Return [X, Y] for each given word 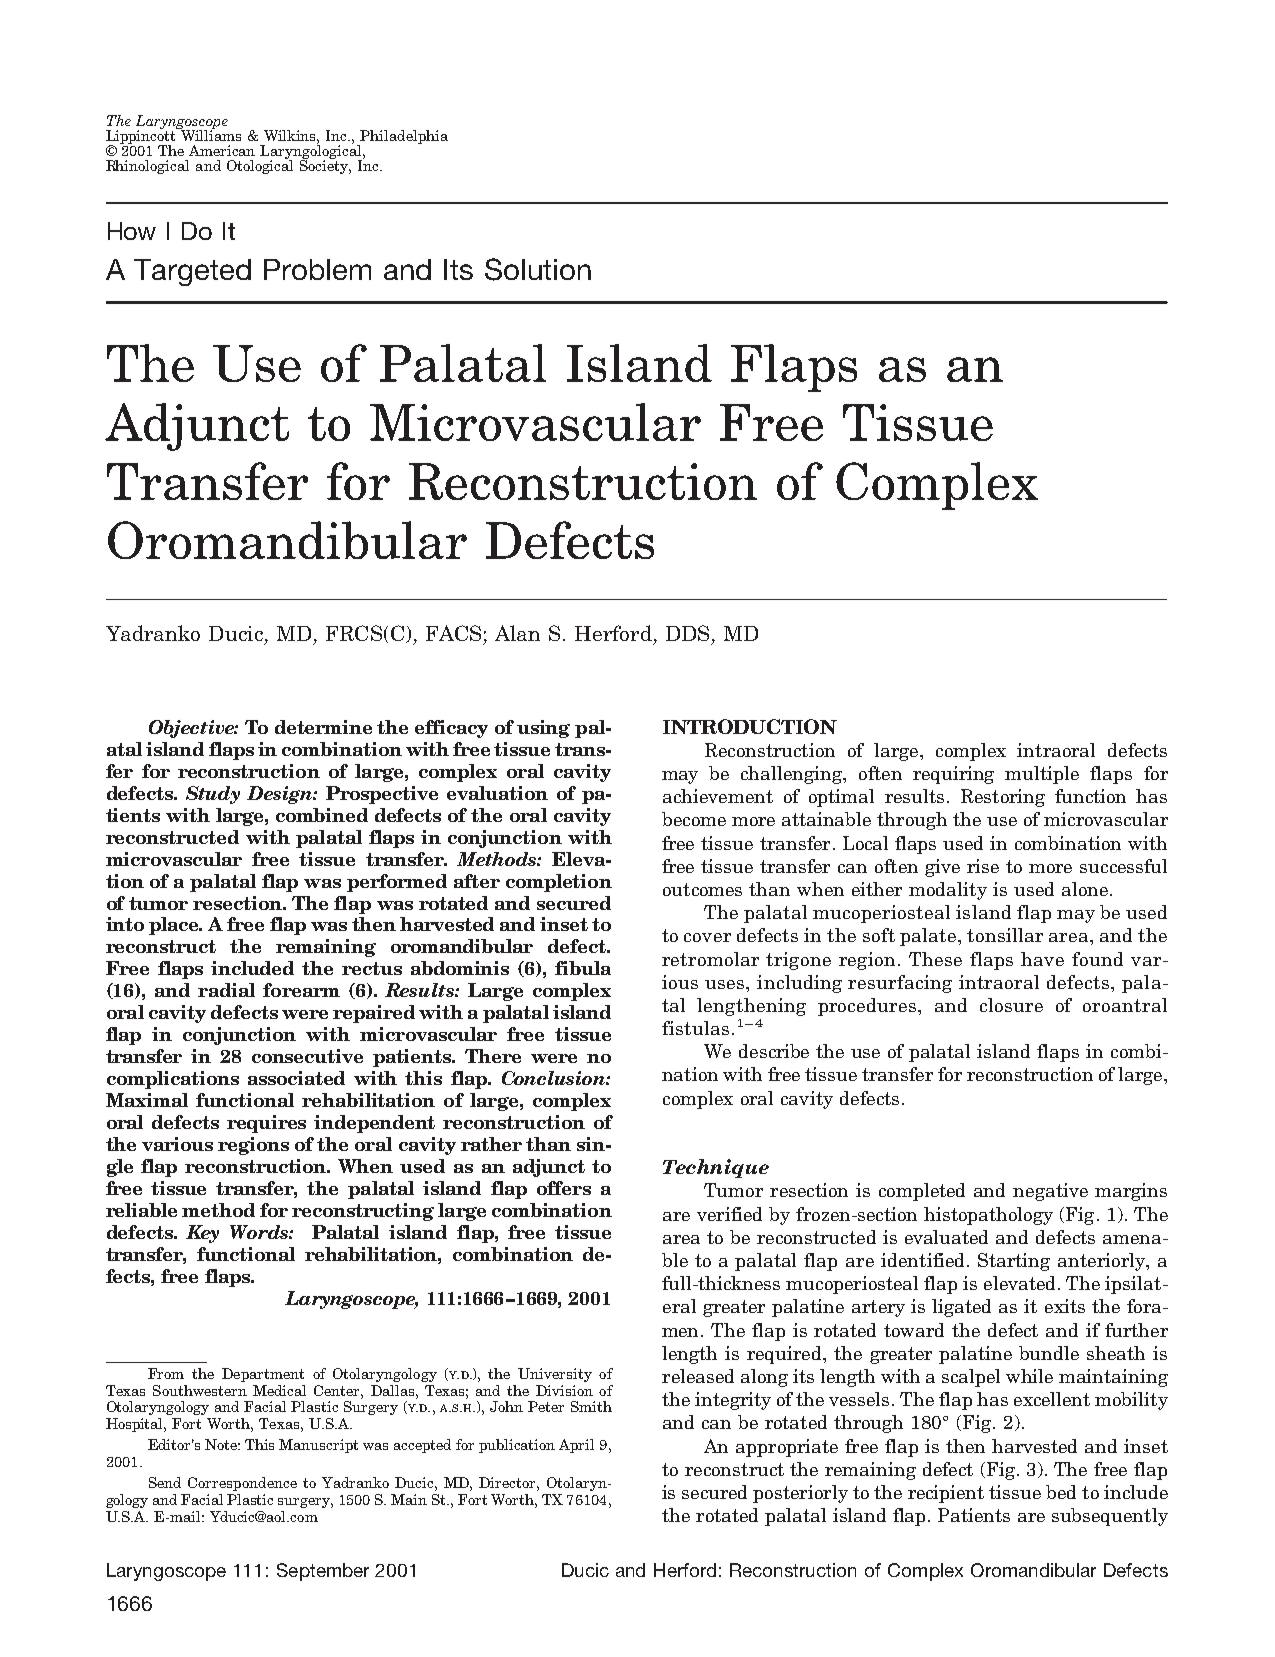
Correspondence [242, 1484]
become [694, 819]
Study [213, 795]
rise [983, 866]
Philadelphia [403, 138]
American [222, 150]
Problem [317, 269]
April [576, 1446]
